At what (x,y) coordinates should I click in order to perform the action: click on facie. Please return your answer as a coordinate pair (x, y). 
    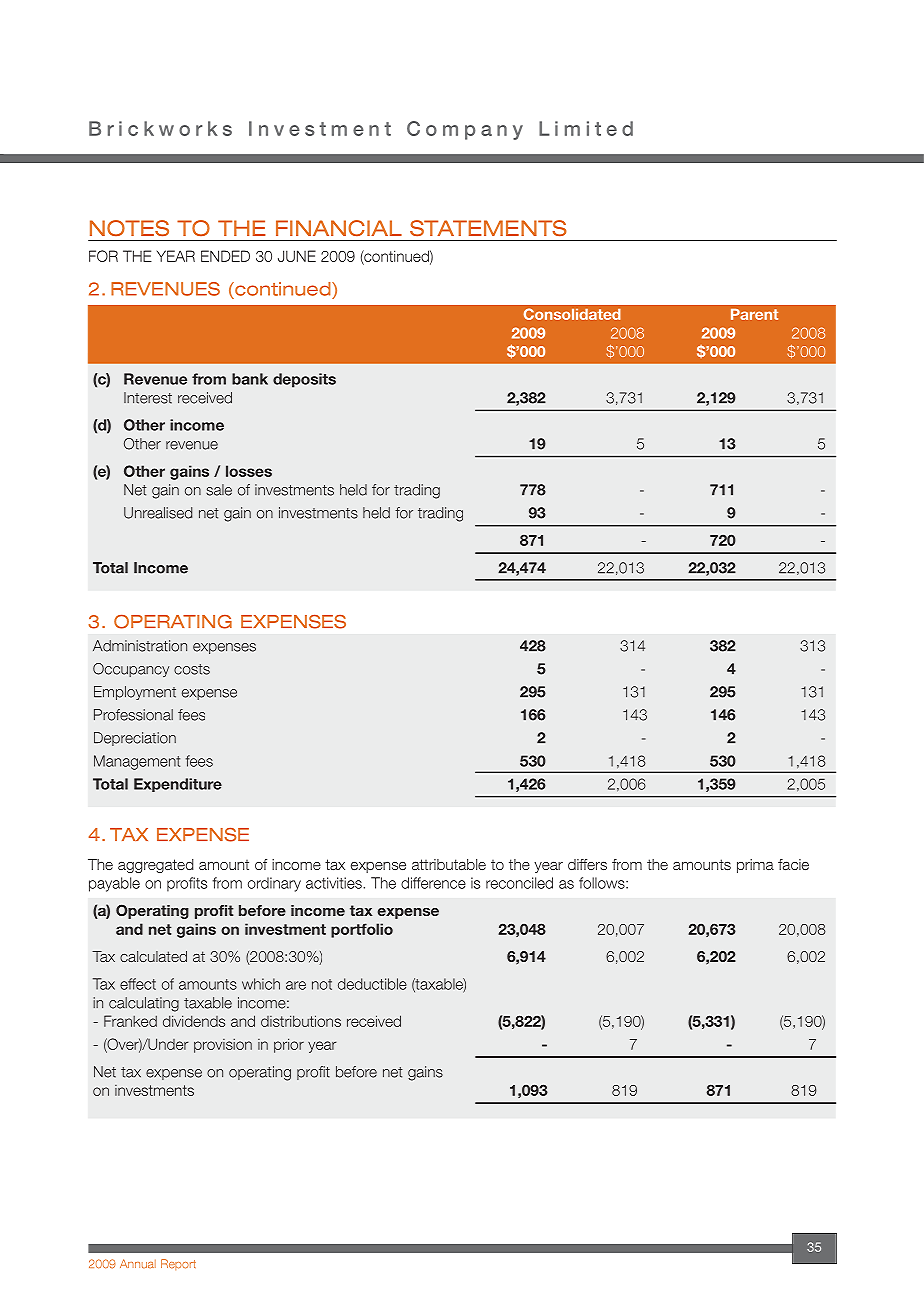
    Looking at the image, I should click on (793, 864).
